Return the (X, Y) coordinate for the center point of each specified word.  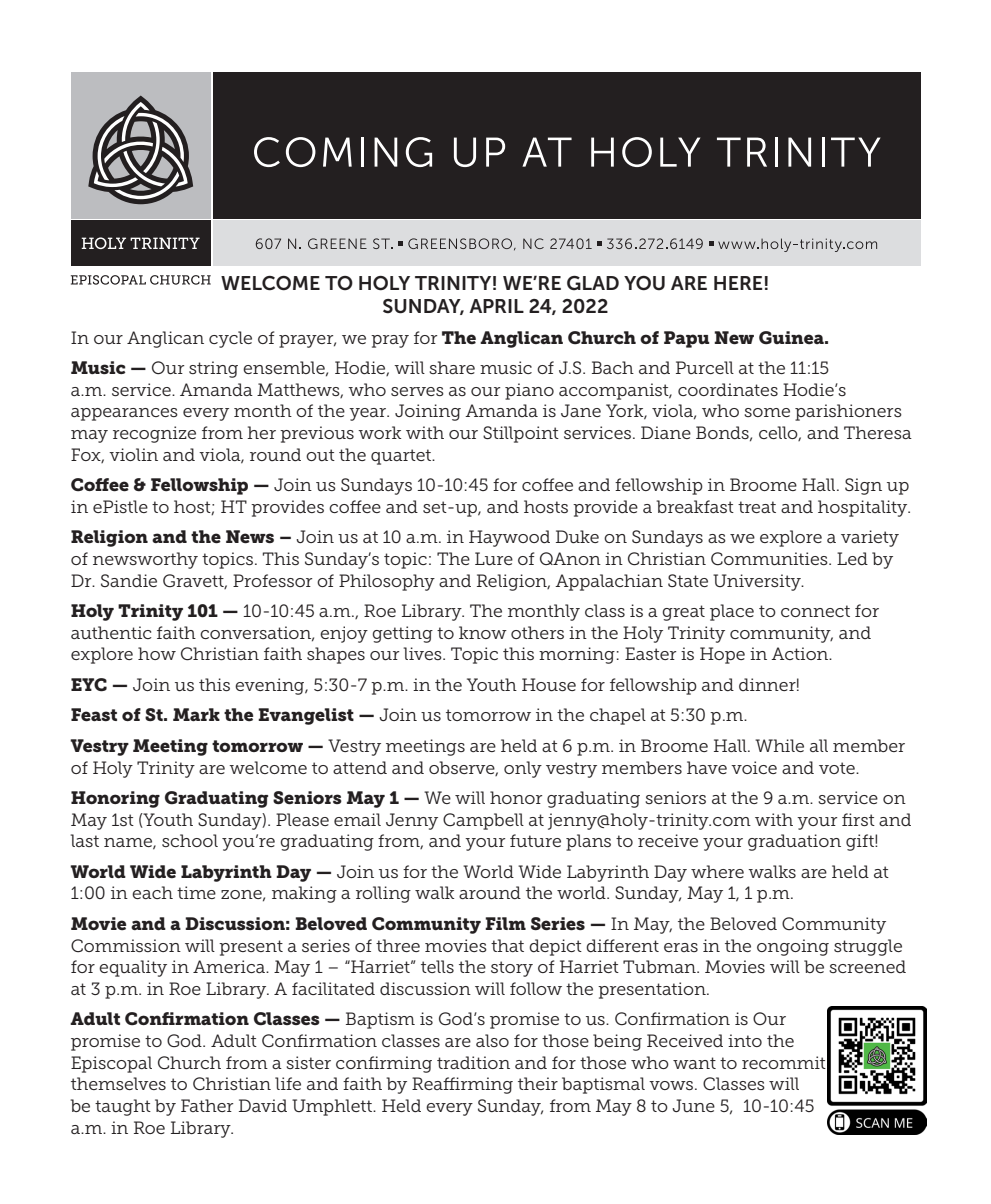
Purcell (705, 367)
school (190, 840)
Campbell (483, 821)
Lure (494, 559)
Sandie (129, 580)
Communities (770, 559)
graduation (794, 842)
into (745, 1040)
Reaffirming (462, 1085)
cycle (230, 339)
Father (207, 1105)
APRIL (496, 306)
